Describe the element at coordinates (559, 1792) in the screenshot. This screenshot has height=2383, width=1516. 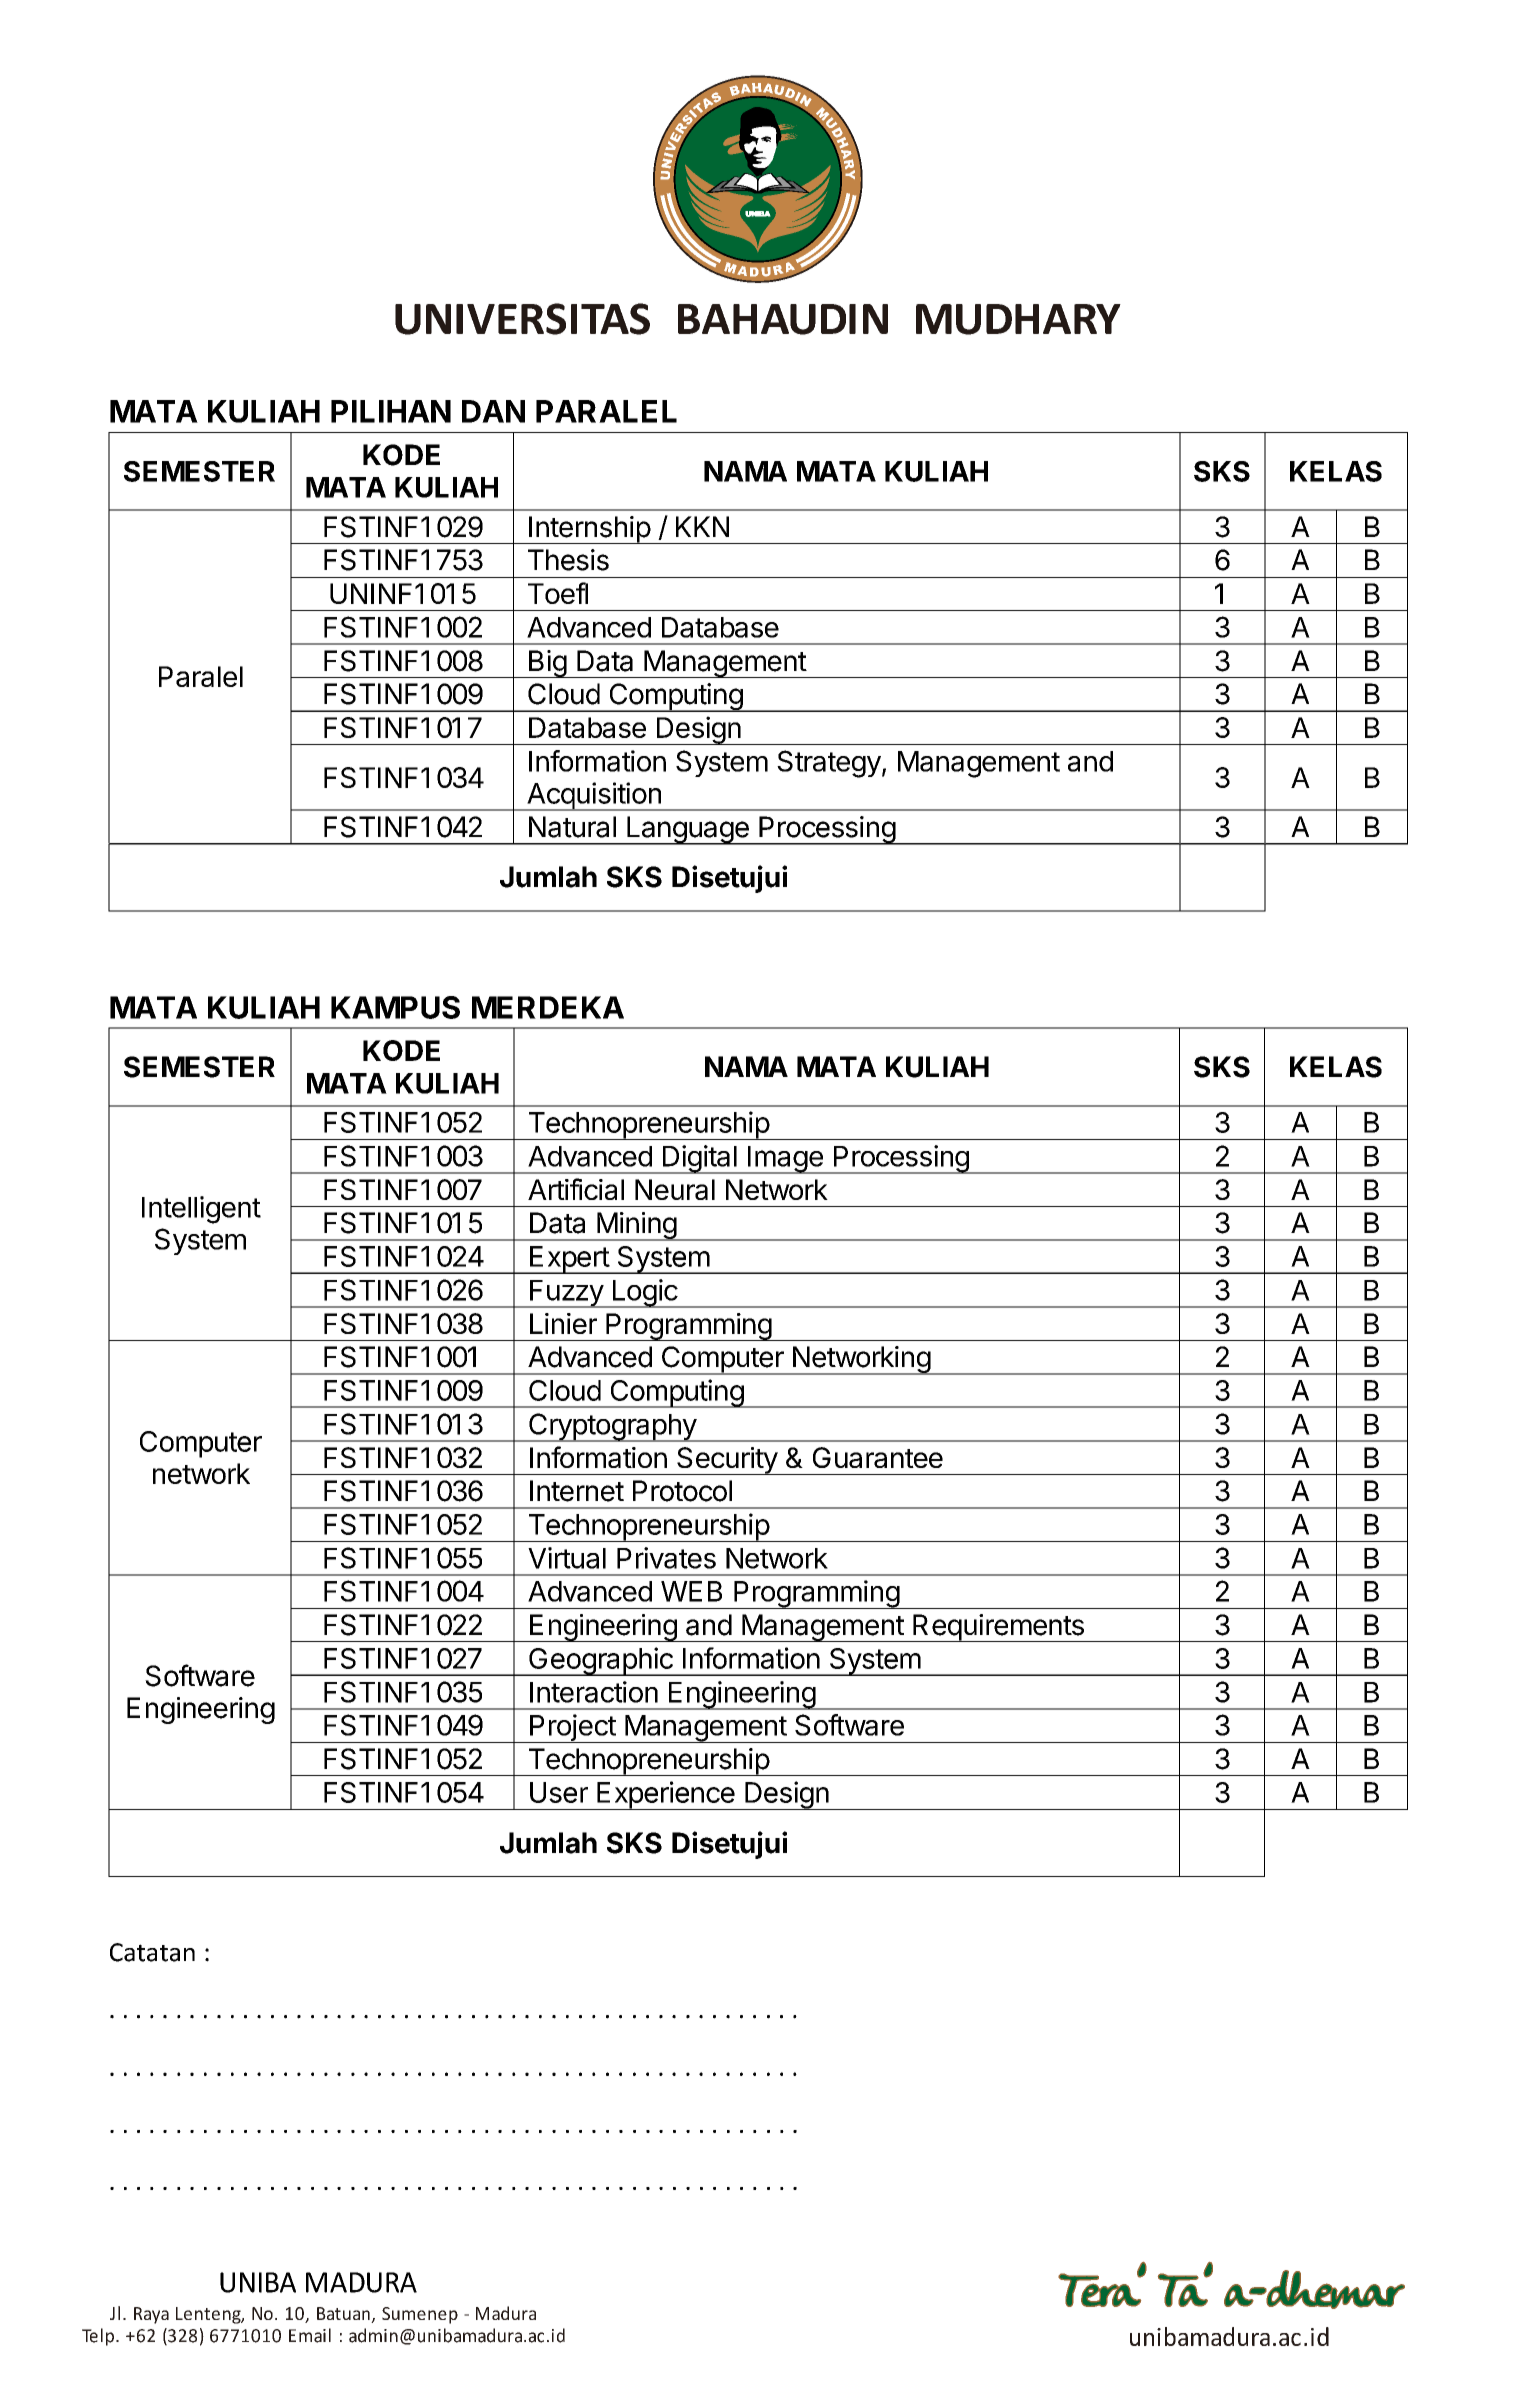
I see `User` at that location.
